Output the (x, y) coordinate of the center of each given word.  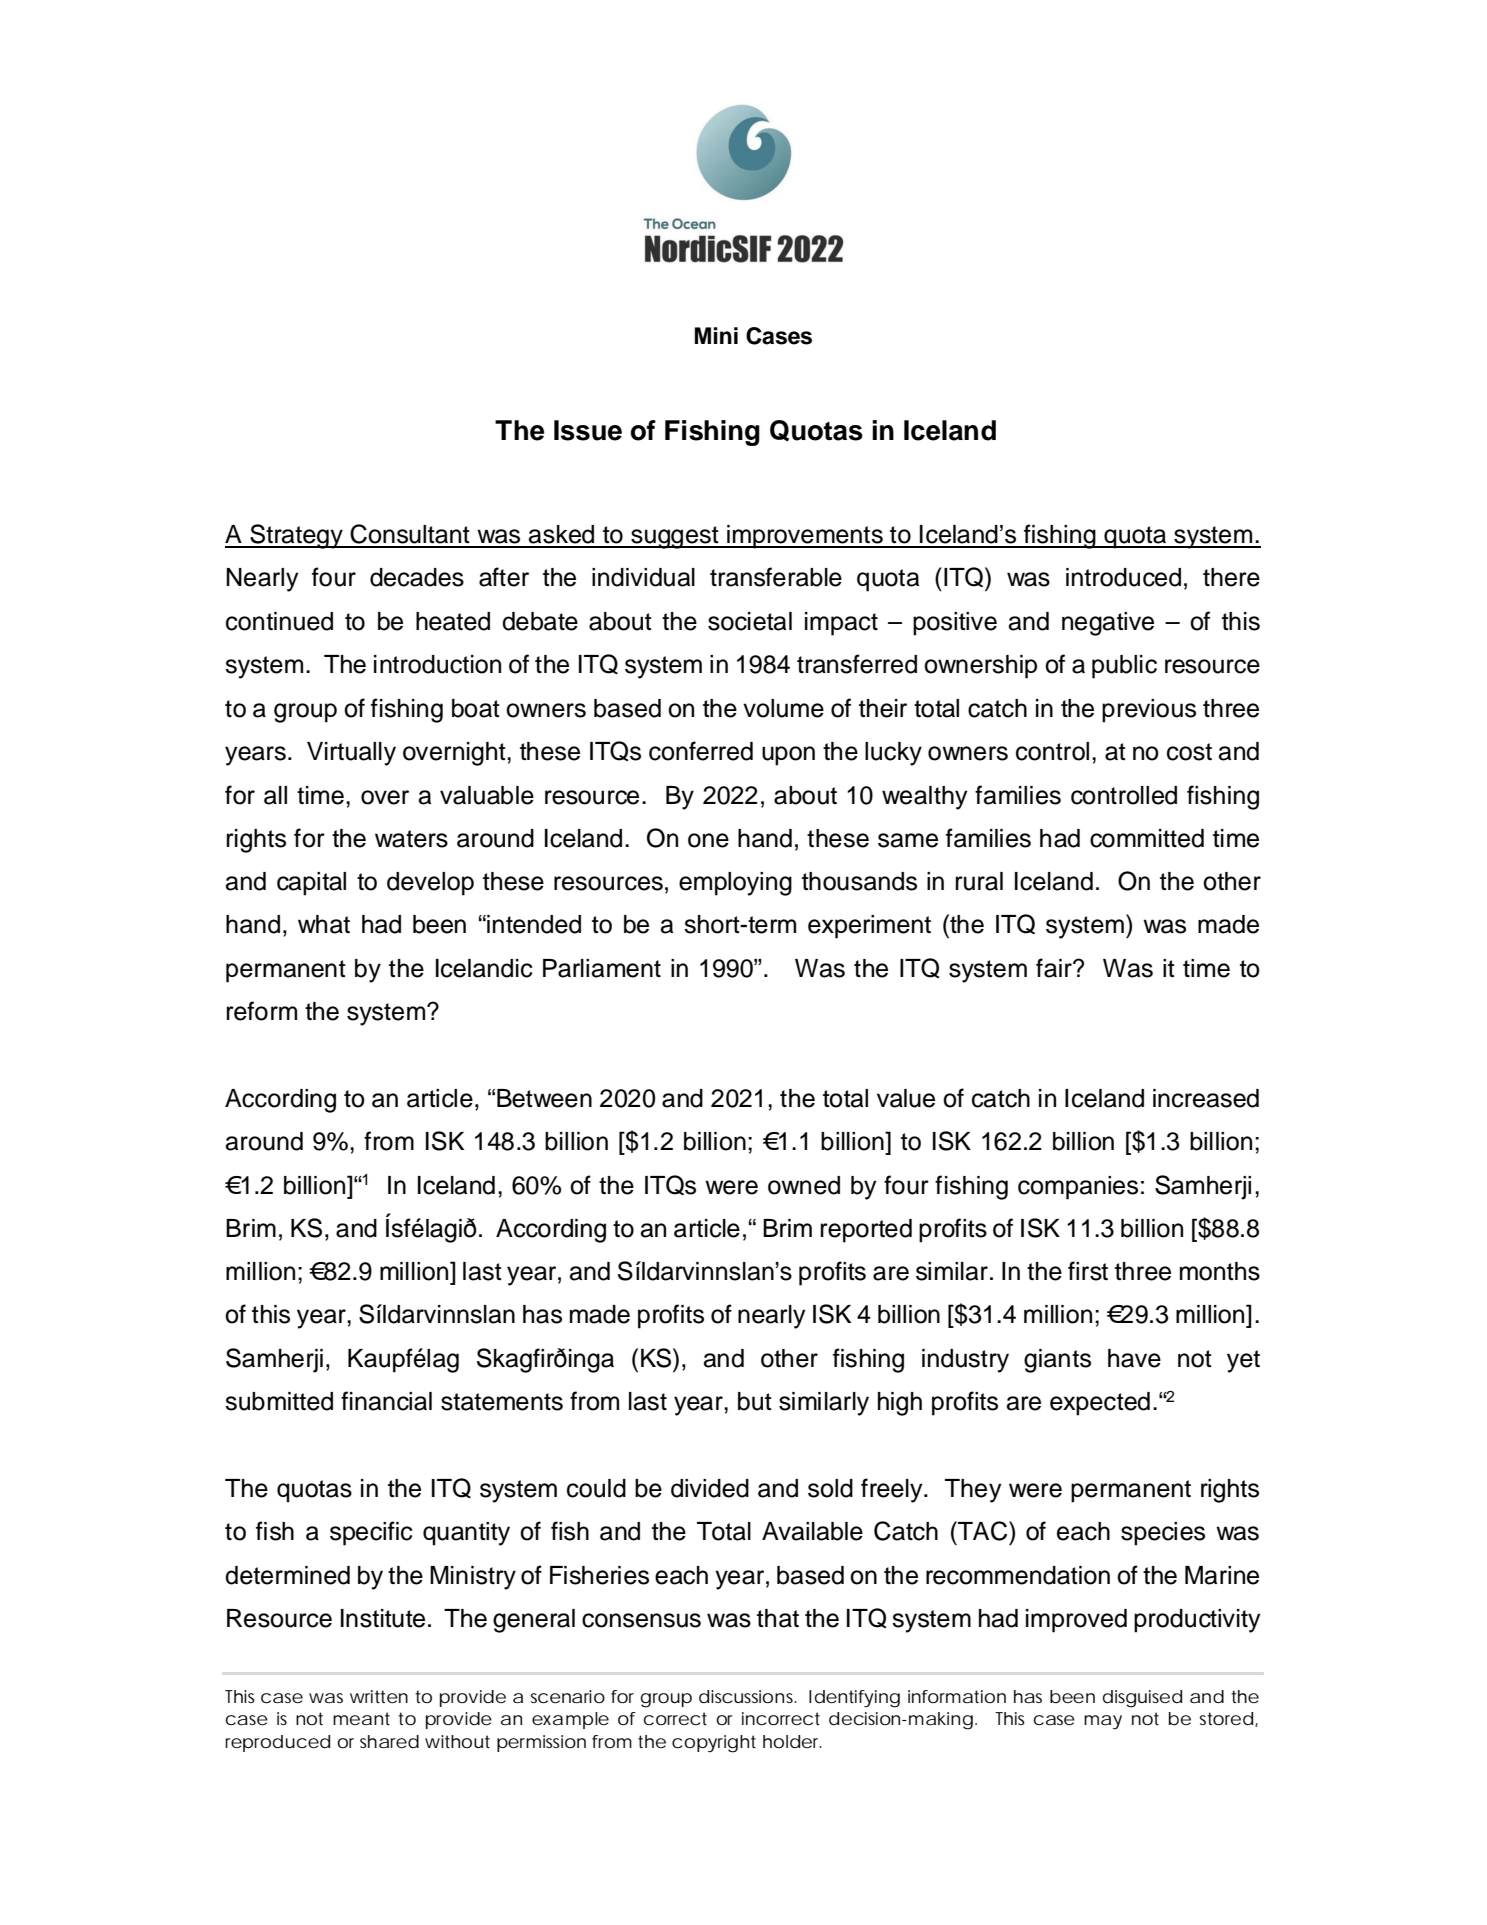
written (379, 1697)
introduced (1123, 577)
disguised (1142, 1699)
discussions (748, 1696)
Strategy (296, 536)
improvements (805, 537)
